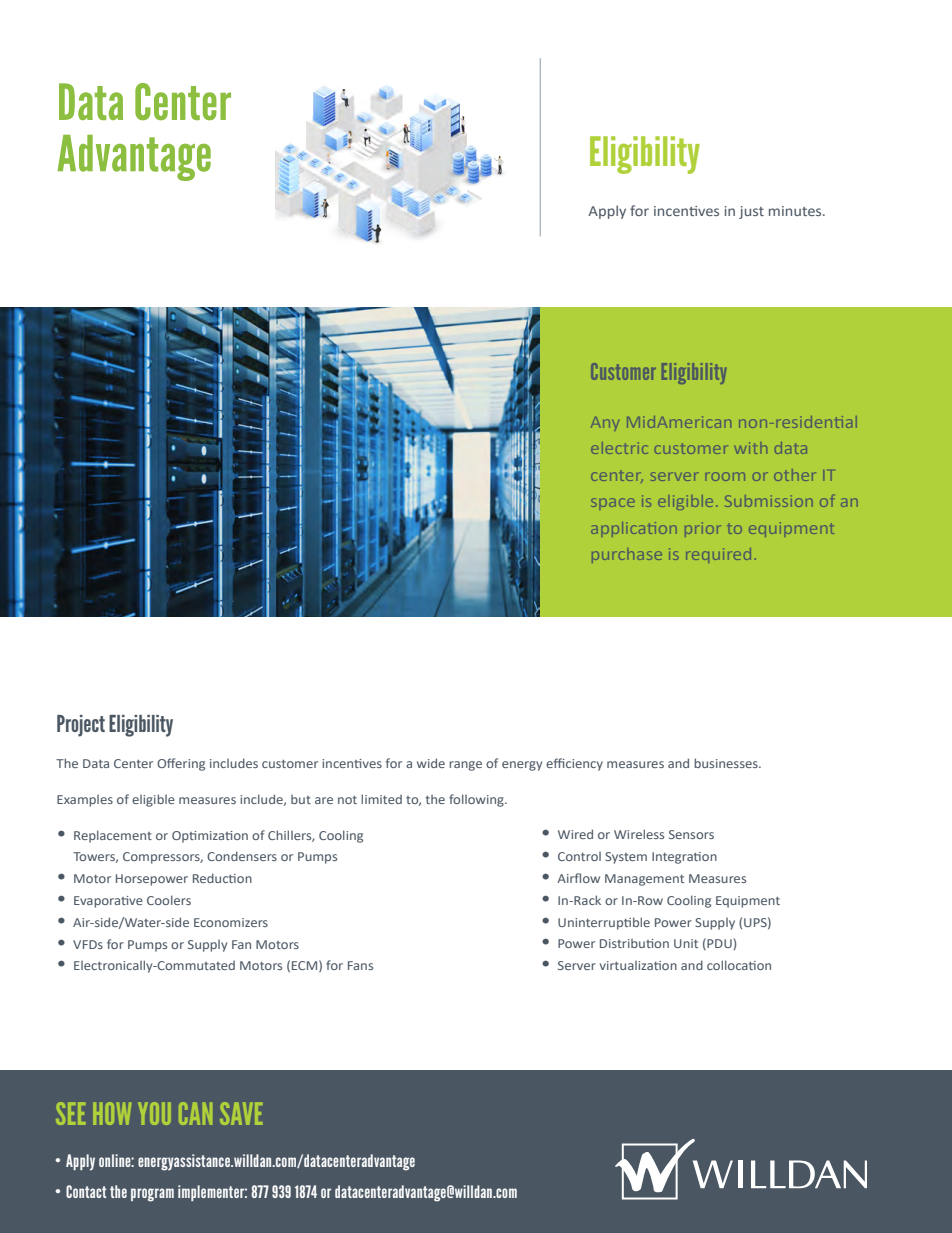 The width and height of the image is (952, 1233). I want to click on collocation, so click(739, 965).
